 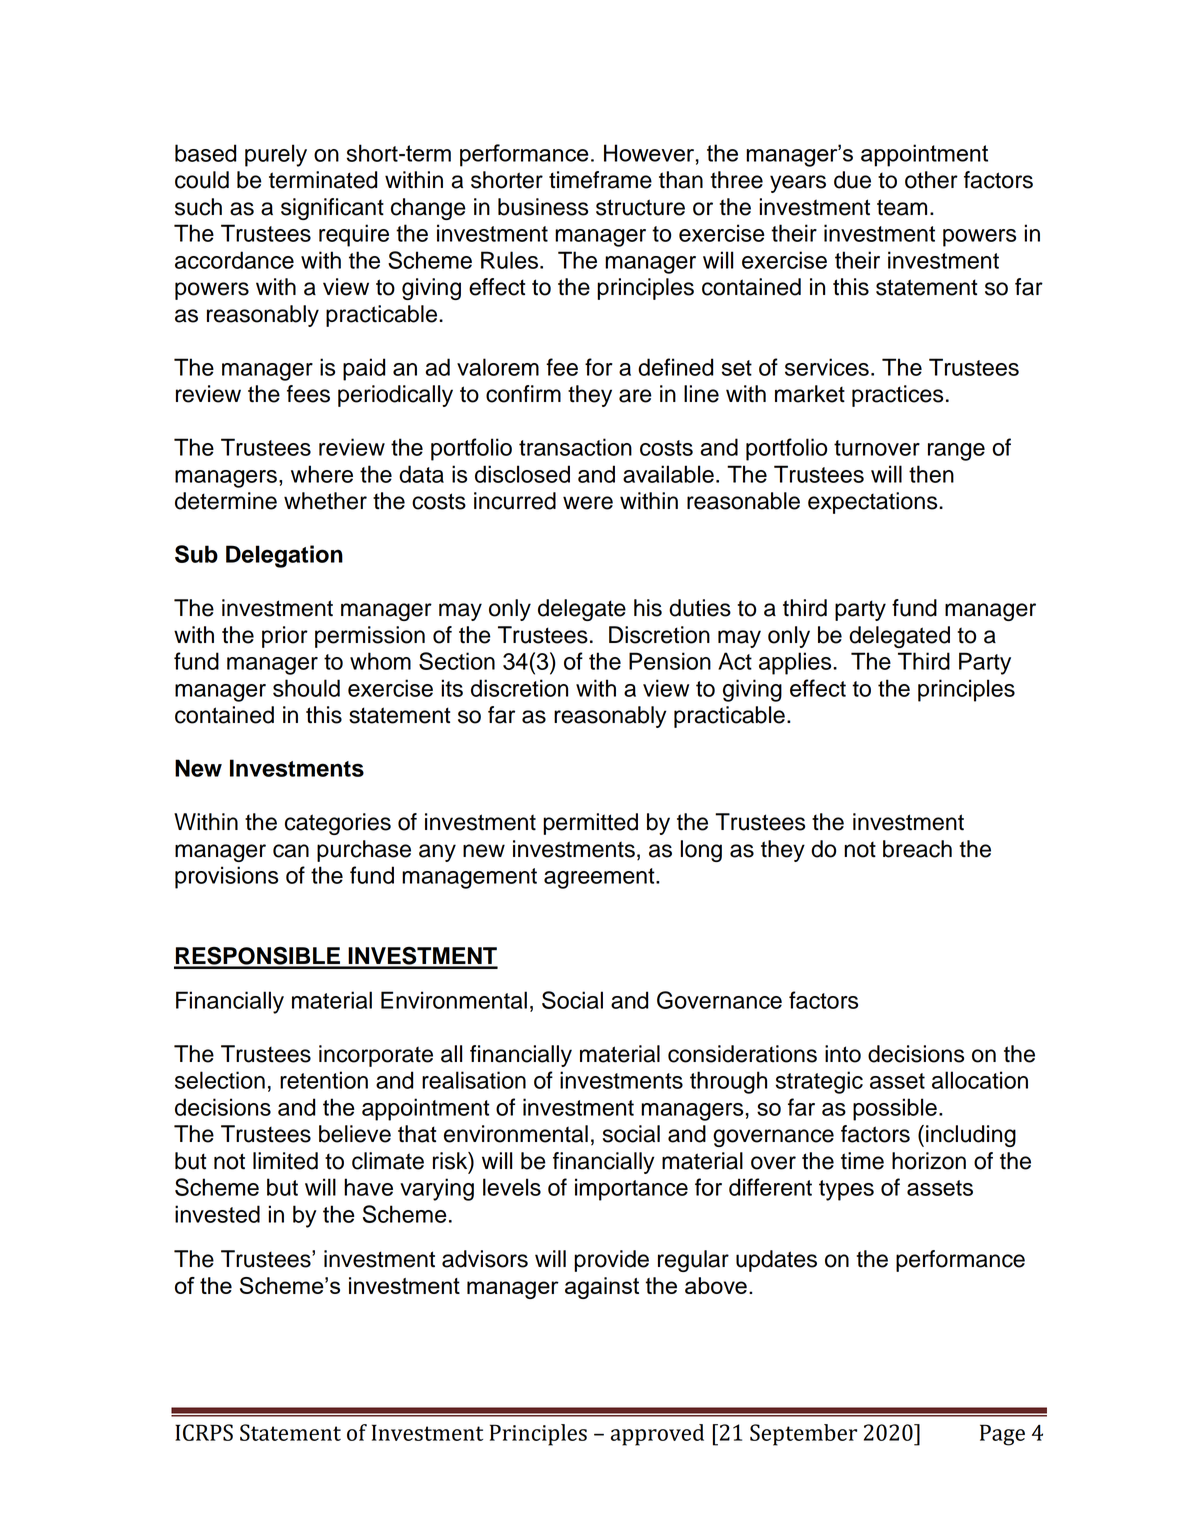 What do you see at coordinates (895, 1109) in the screenshot?
I see `possible` at bounding box center [895, 1109].
